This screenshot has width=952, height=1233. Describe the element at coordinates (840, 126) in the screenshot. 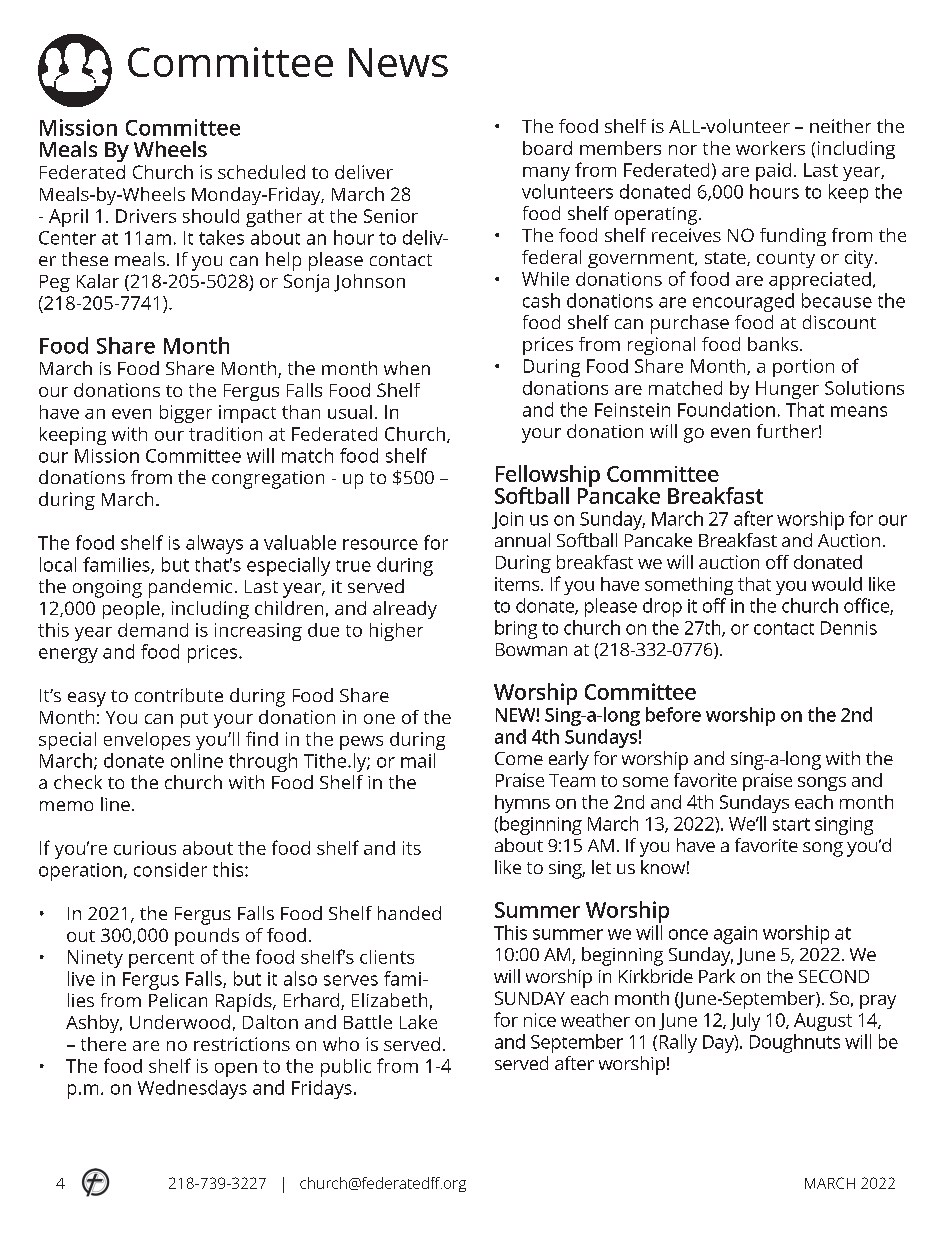

I see `neither` at that location.
